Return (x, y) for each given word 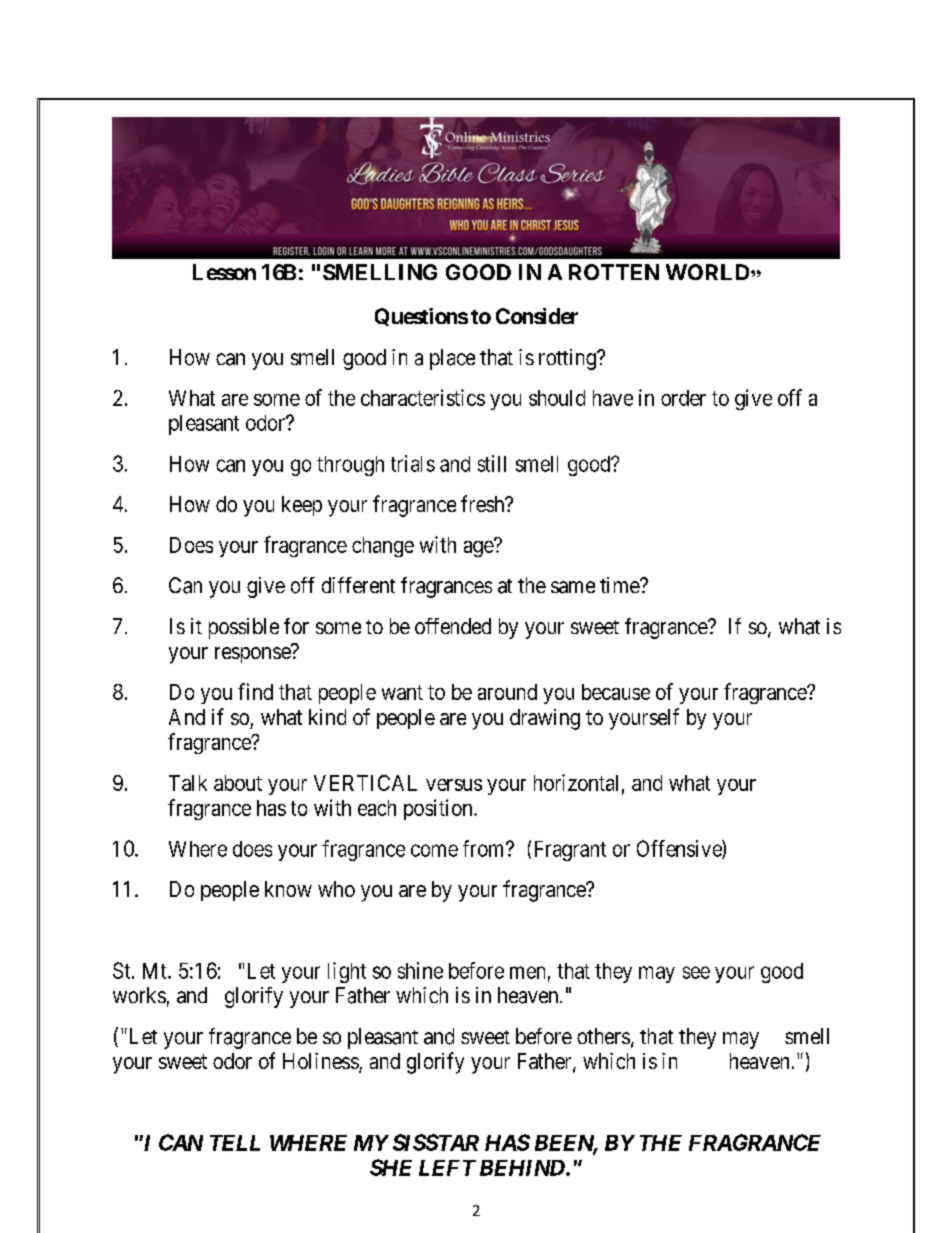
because (616, 692)
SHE (391, 1167)
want (402, 692)
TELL (235, 1143)
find (255, 691)
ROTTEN (614, 272)
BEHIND (523, 1168)
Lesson (224, 272)
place (452, 359)
